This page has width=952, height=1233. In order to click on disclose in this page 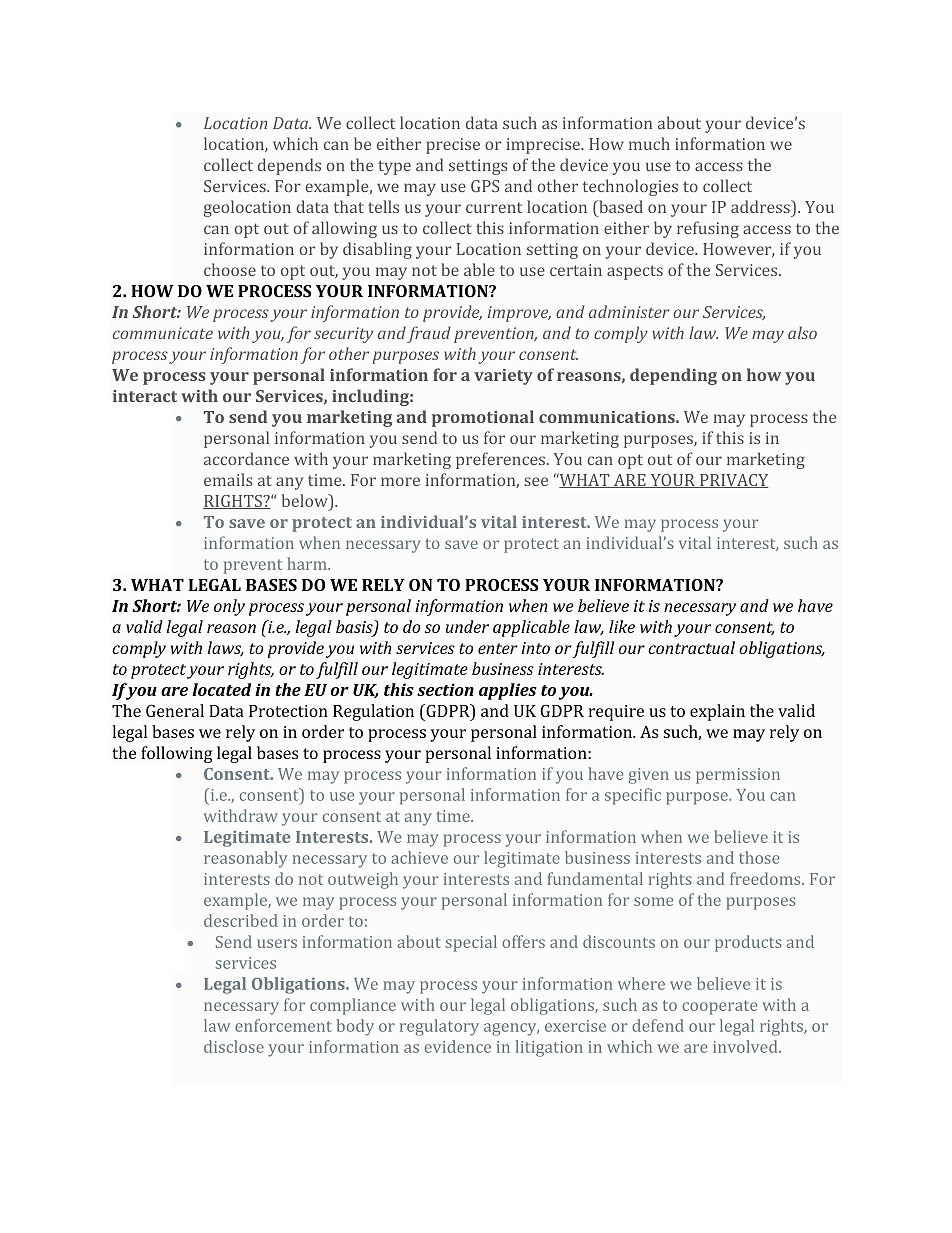, I will do `click(234, 1046)`.
